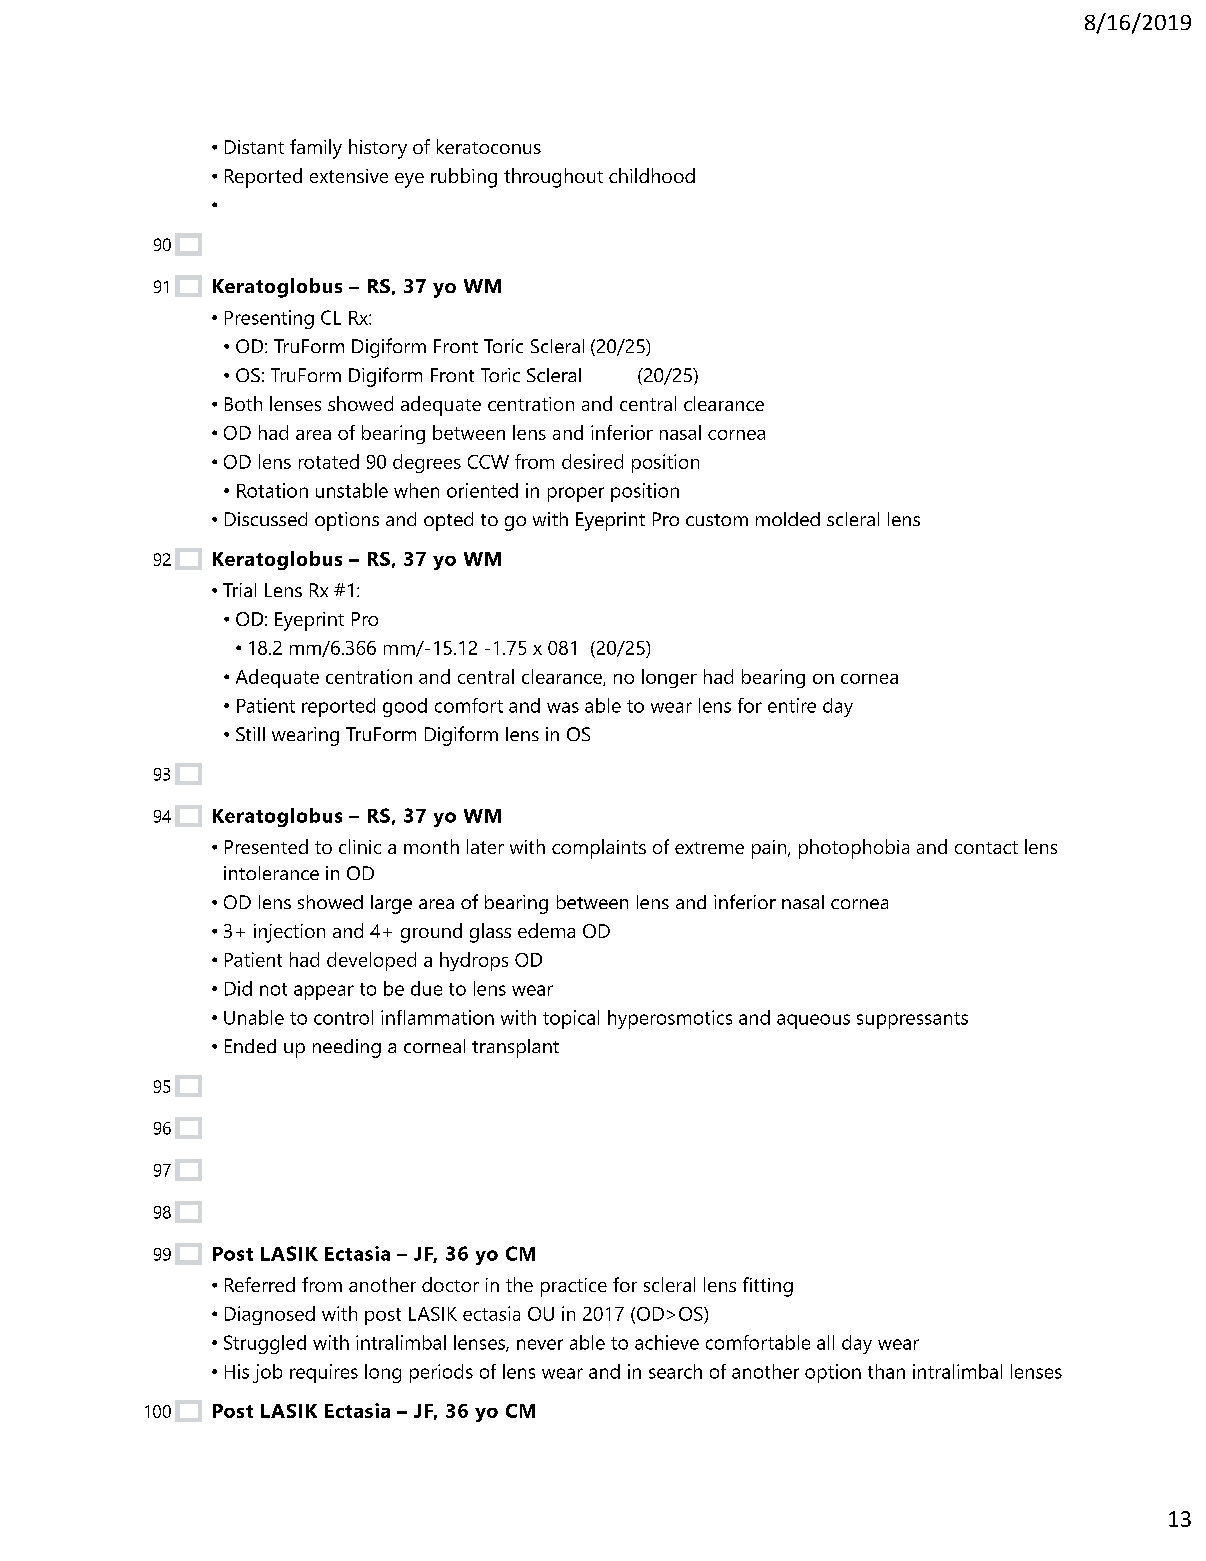 This screenshot has width=1206, height=1561. Describe the element at coordinates (667, 1342) in the screenshot. I see `achieve` at that location.
